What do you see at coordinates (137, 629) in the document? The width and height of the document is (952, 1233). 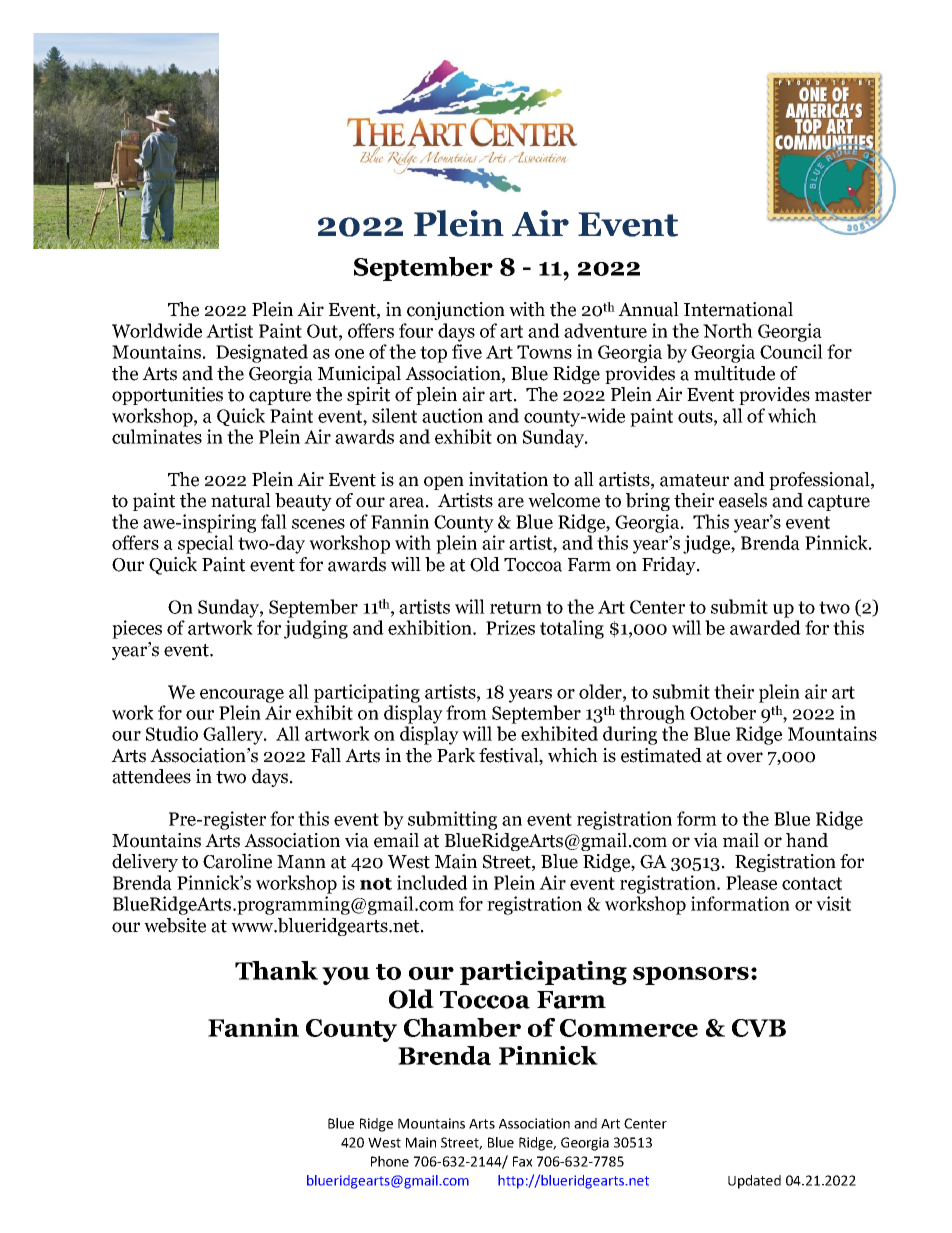 I see `pieces` at bounding box center [137, 629].
